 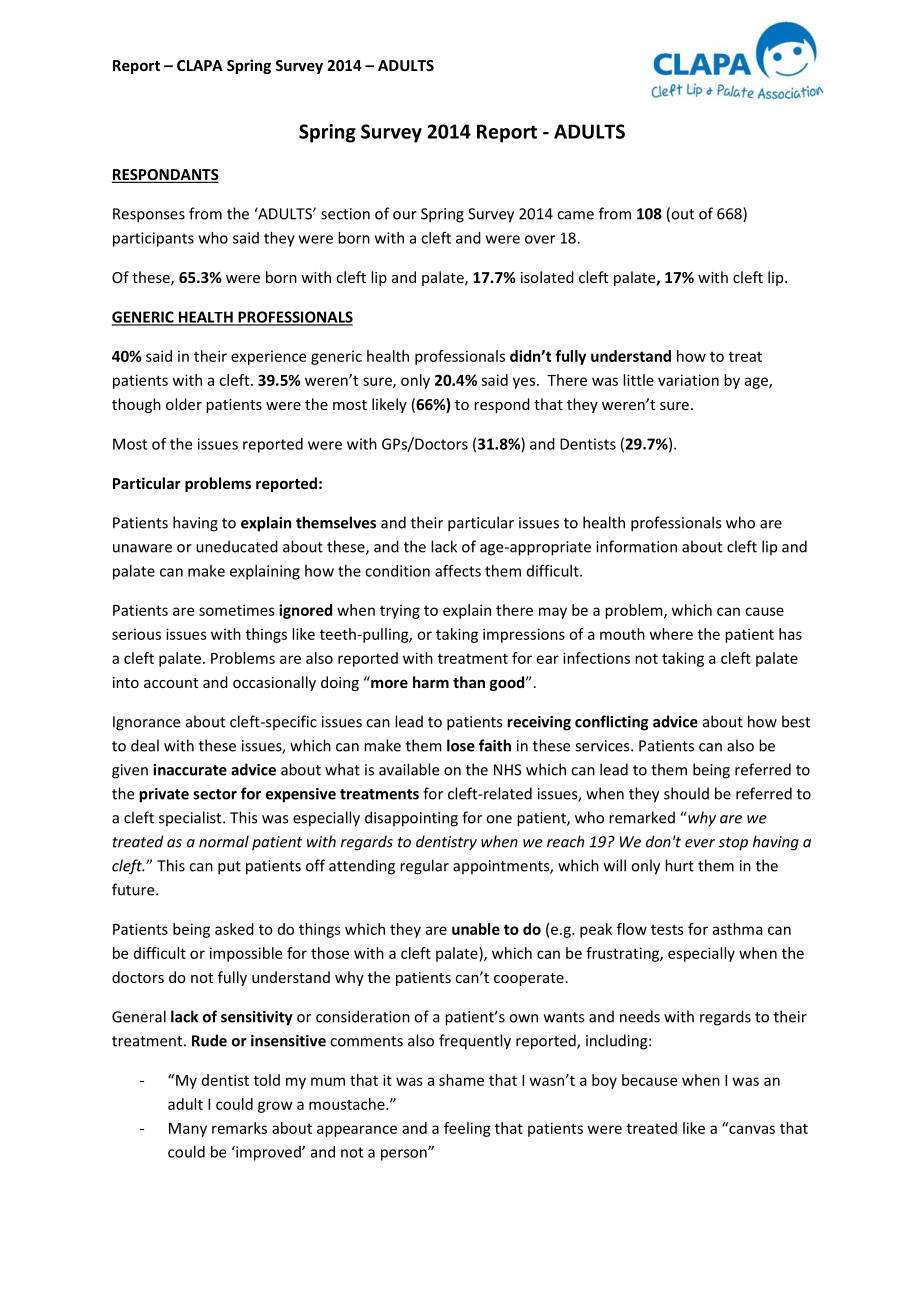 What do you see at coordinates (153, 239) in the image?
I see `participants` at bounding box center [153, 239].
